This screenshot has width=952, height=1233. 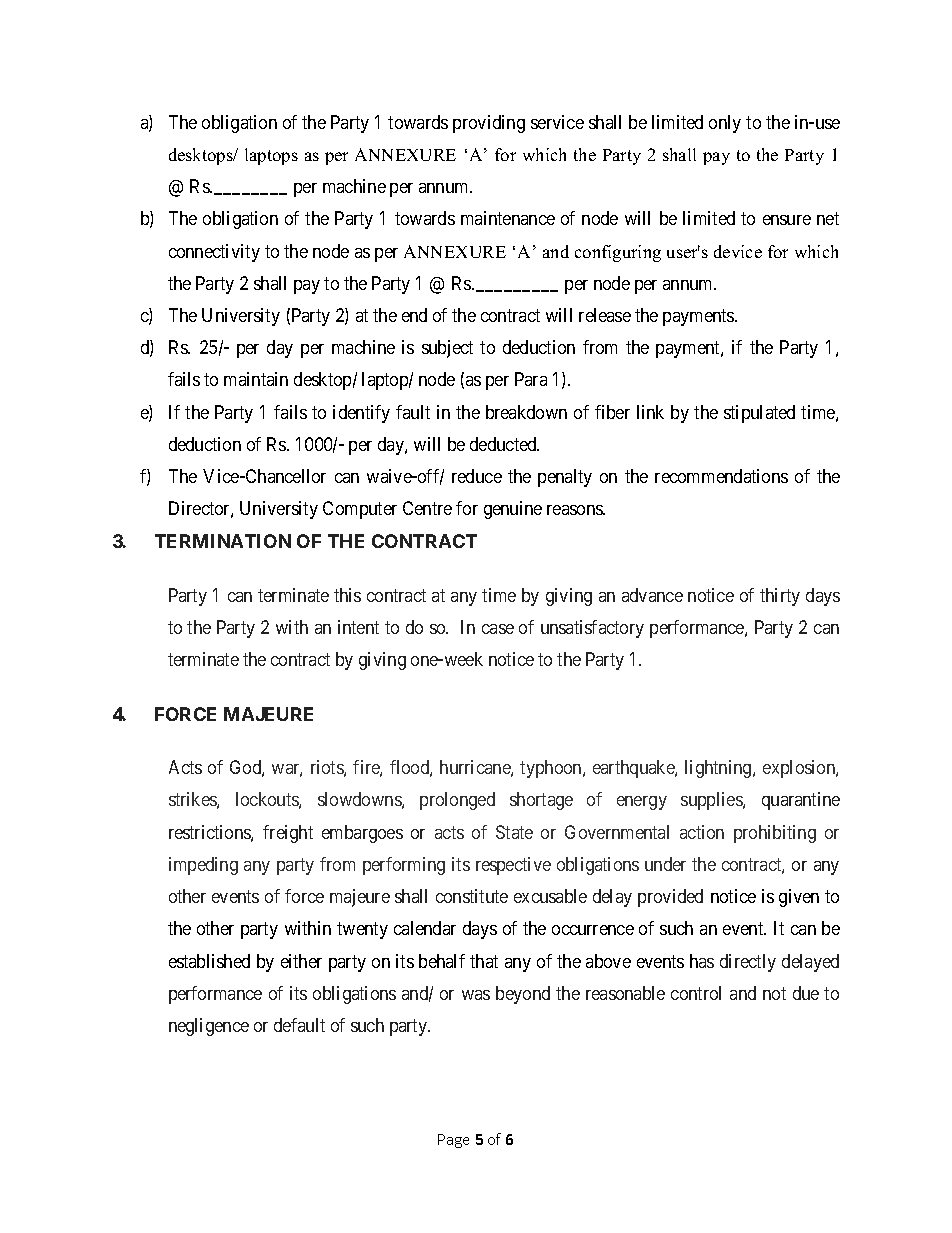 I want to click on deducted, so click(x=504, y=444).
